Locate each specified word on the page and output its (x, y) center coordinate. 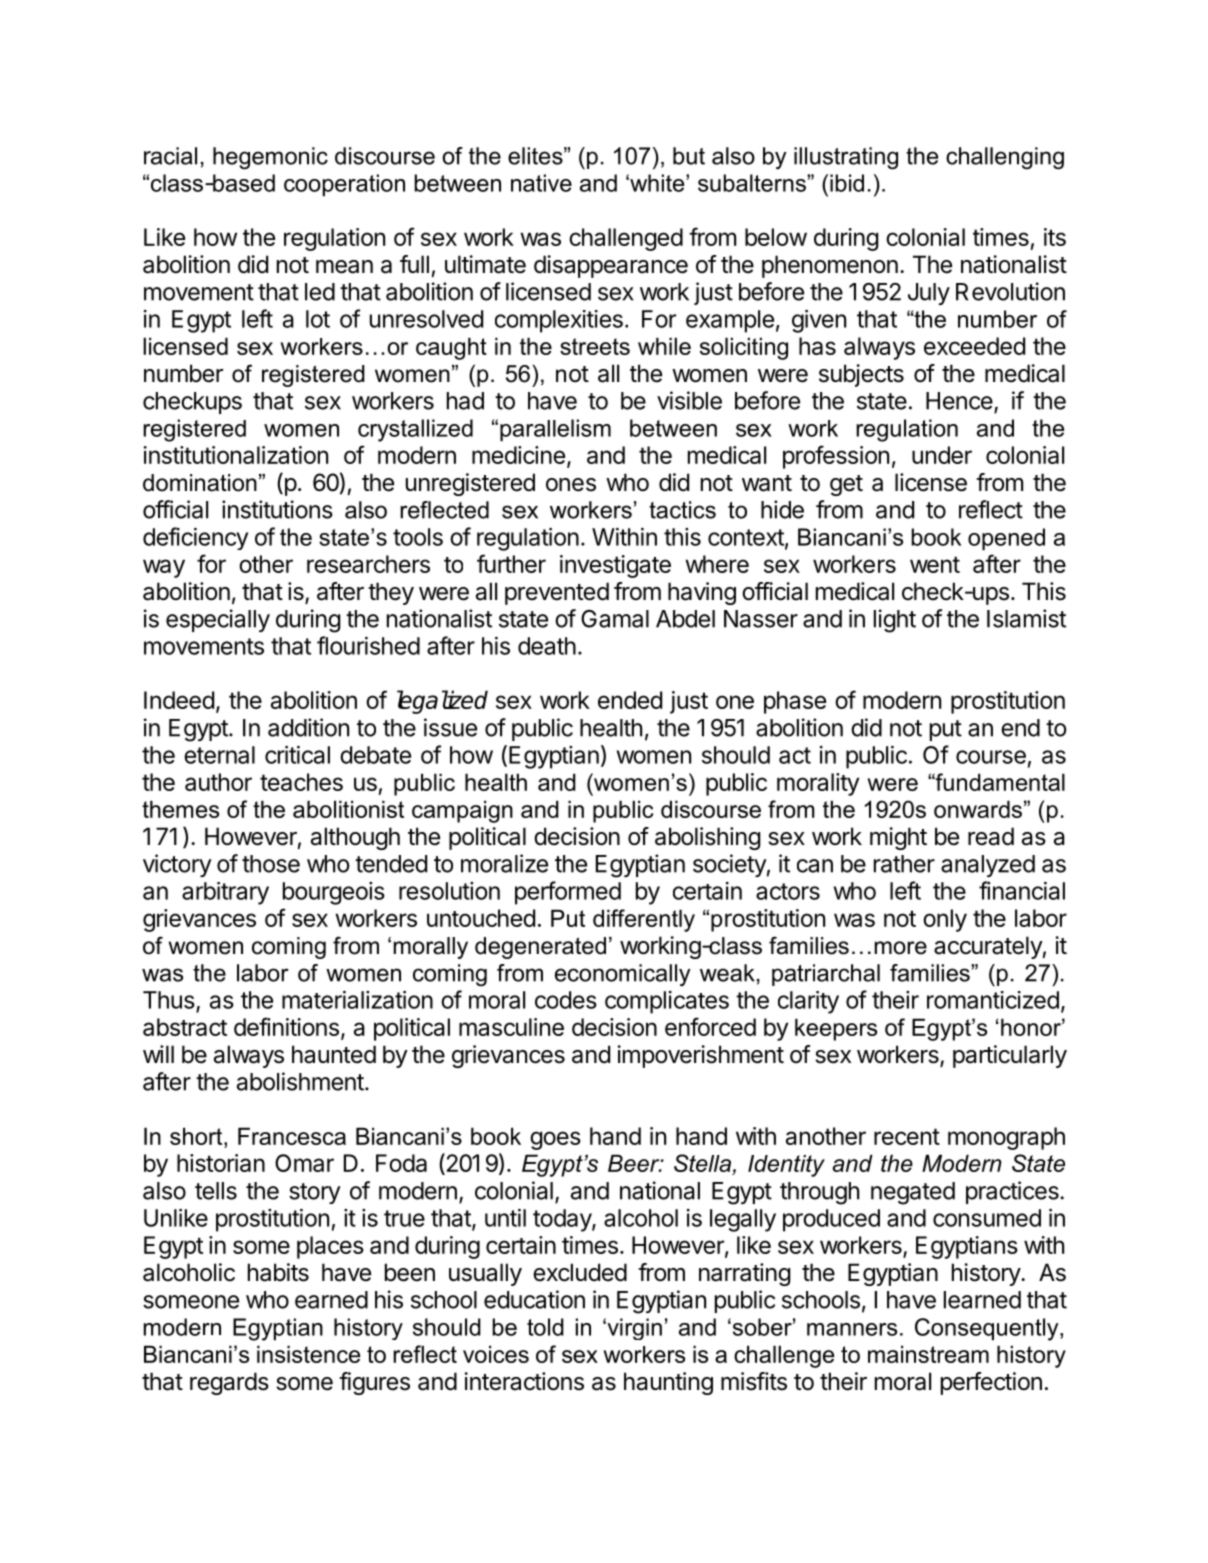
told (545, 1327)
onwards (978, 809)
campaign (462, 811)
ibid (847, 183)
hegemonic (270, 158)
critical (297, 755)
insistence (308, 1354)
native (541, 183)
